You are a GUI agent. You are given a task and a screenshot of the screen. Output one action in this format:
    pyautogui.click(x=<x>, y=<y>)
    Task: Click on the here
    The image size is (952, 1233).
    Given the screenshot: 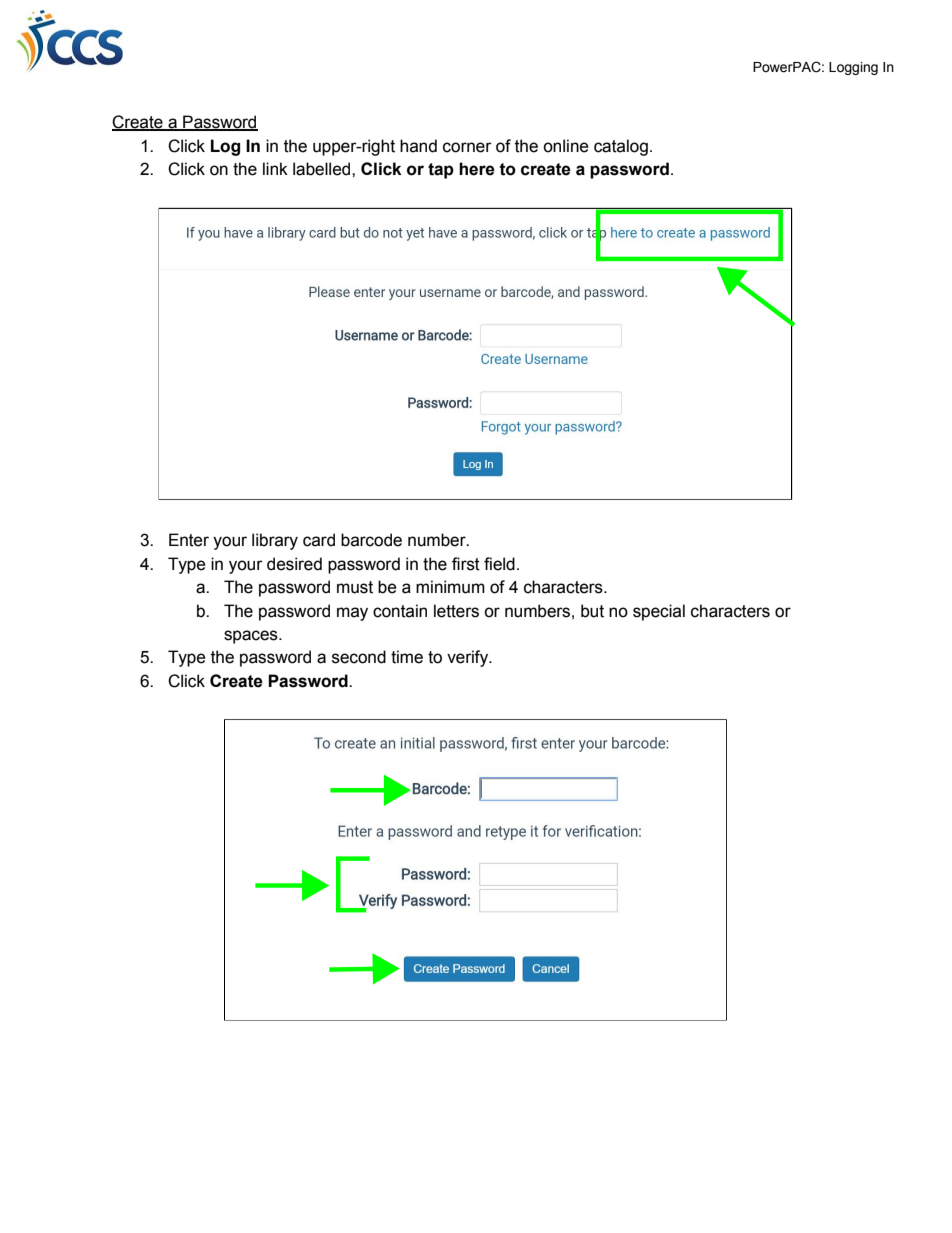 What is the action you would take?
    pyautogui.click(x=477, y=169)
